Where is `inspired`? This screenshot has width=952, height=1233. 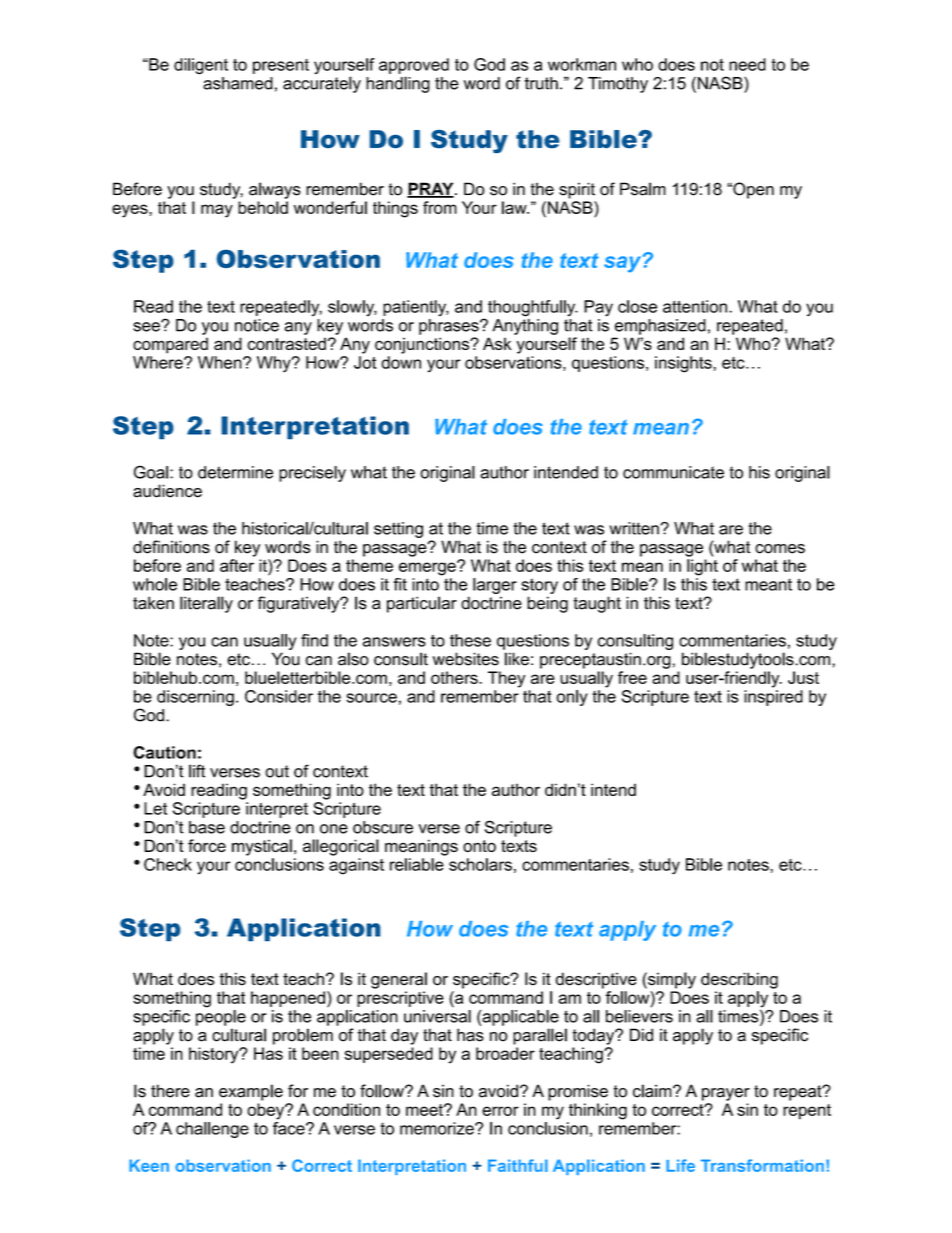
inspired is located at coordinates (773, 698).
